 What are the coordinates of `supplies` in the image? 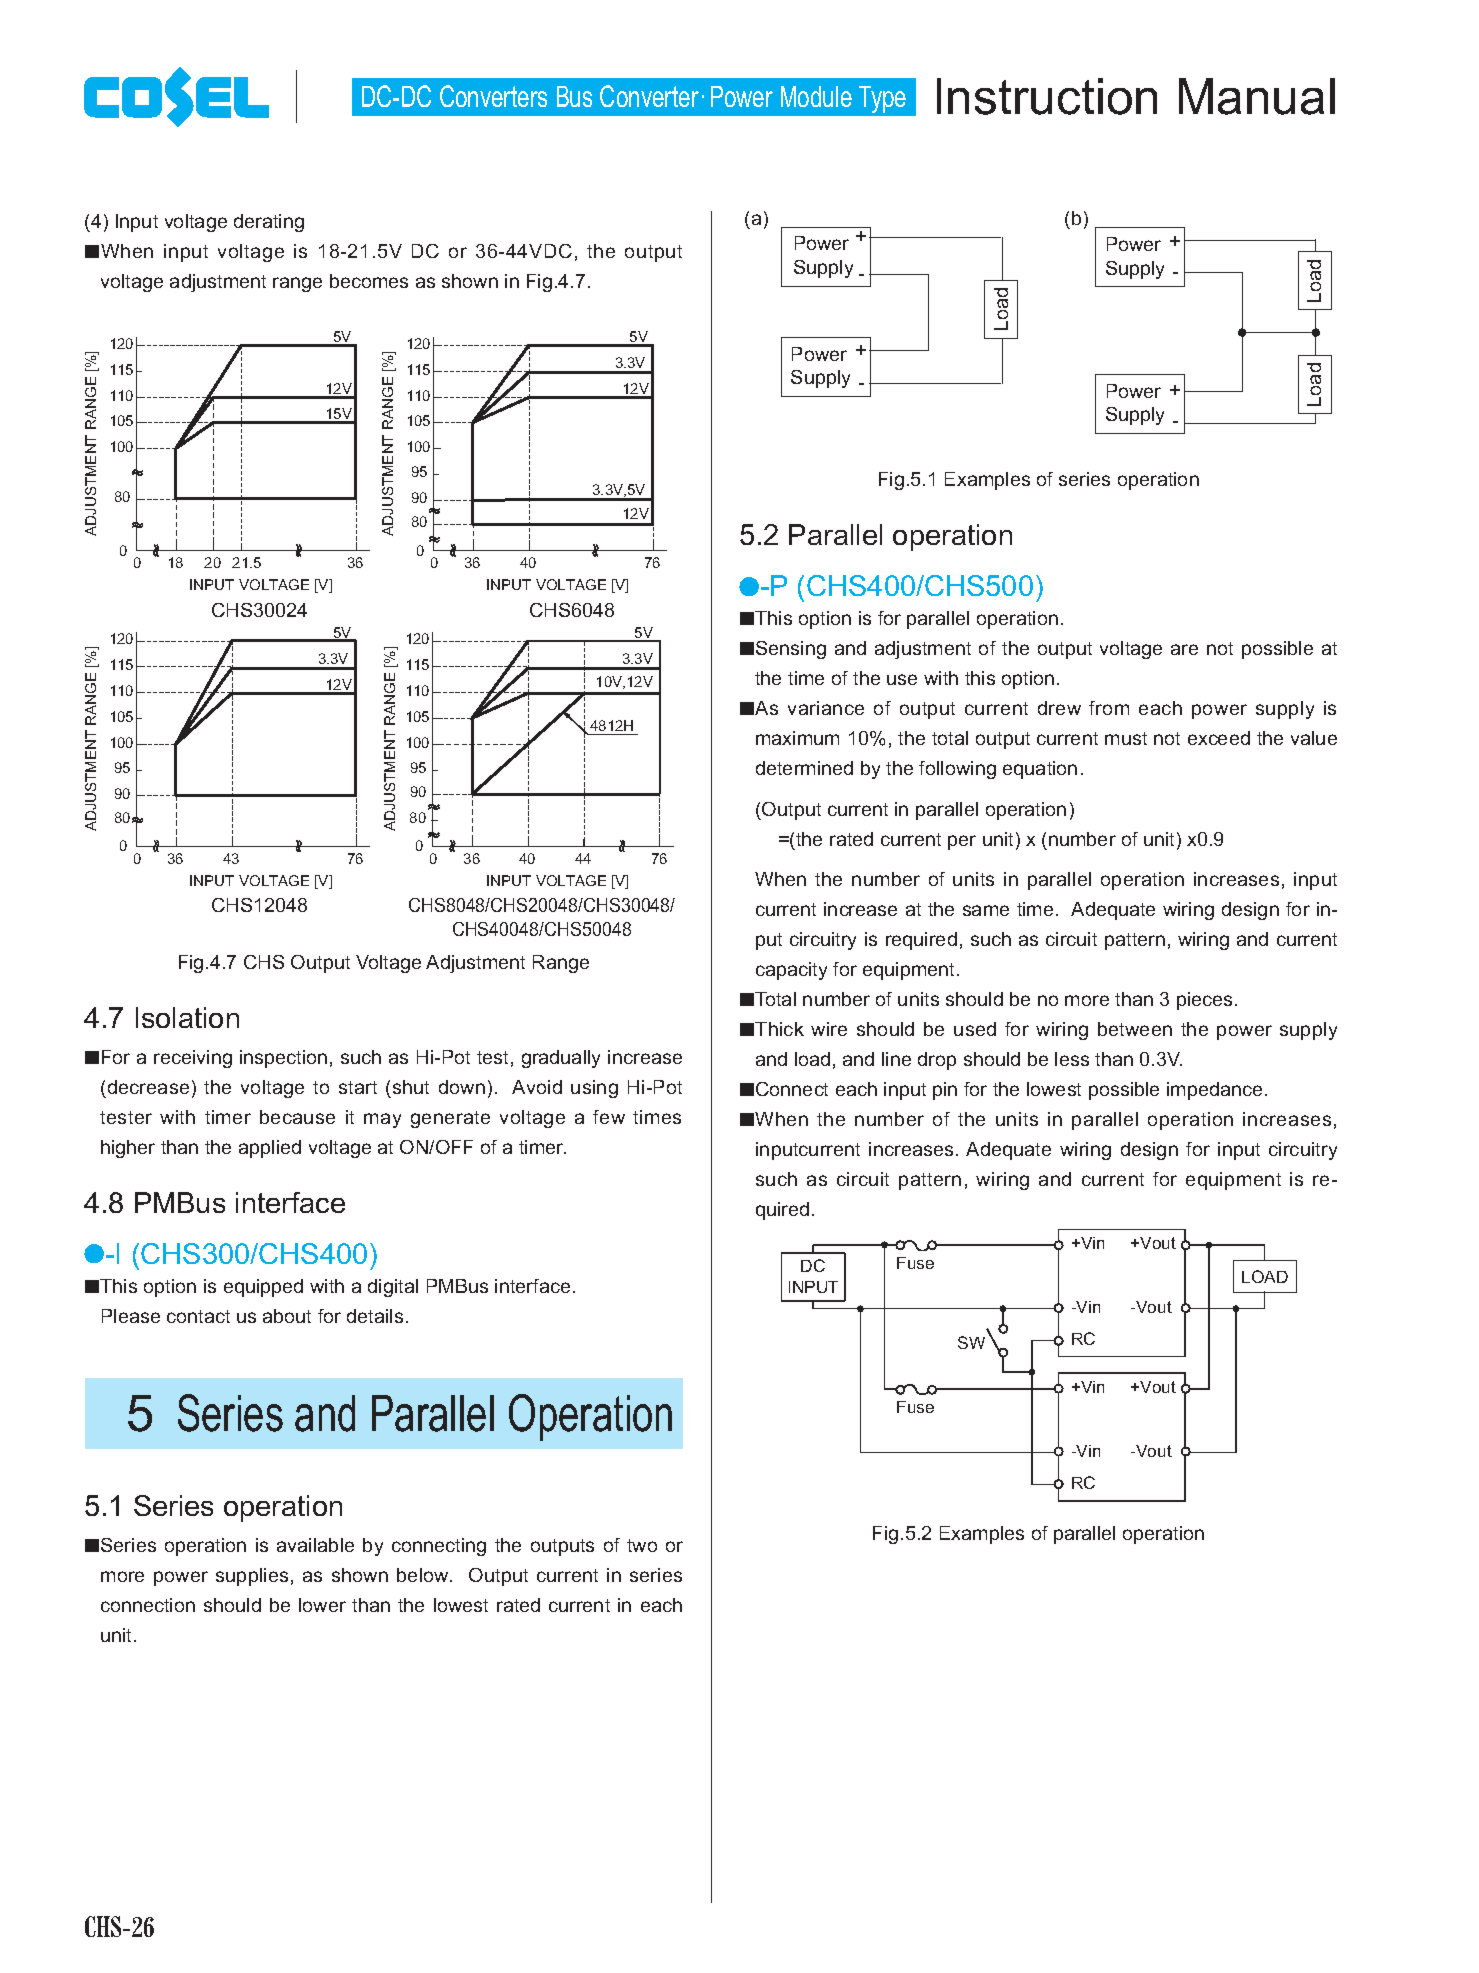 It's located at (252, 1577).
